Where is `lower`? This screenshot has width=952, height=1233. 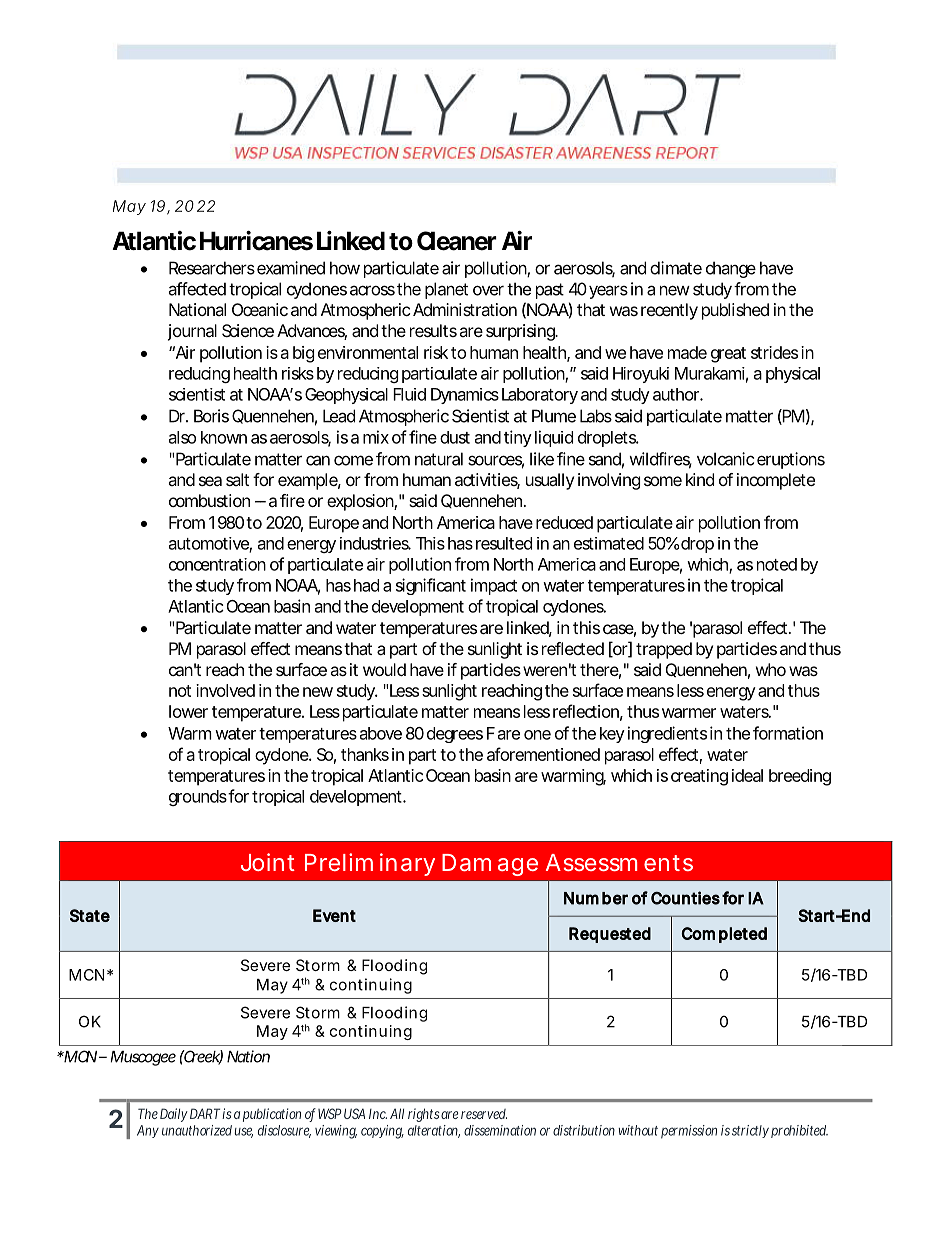 lower is located at coordinates (188, 711).
